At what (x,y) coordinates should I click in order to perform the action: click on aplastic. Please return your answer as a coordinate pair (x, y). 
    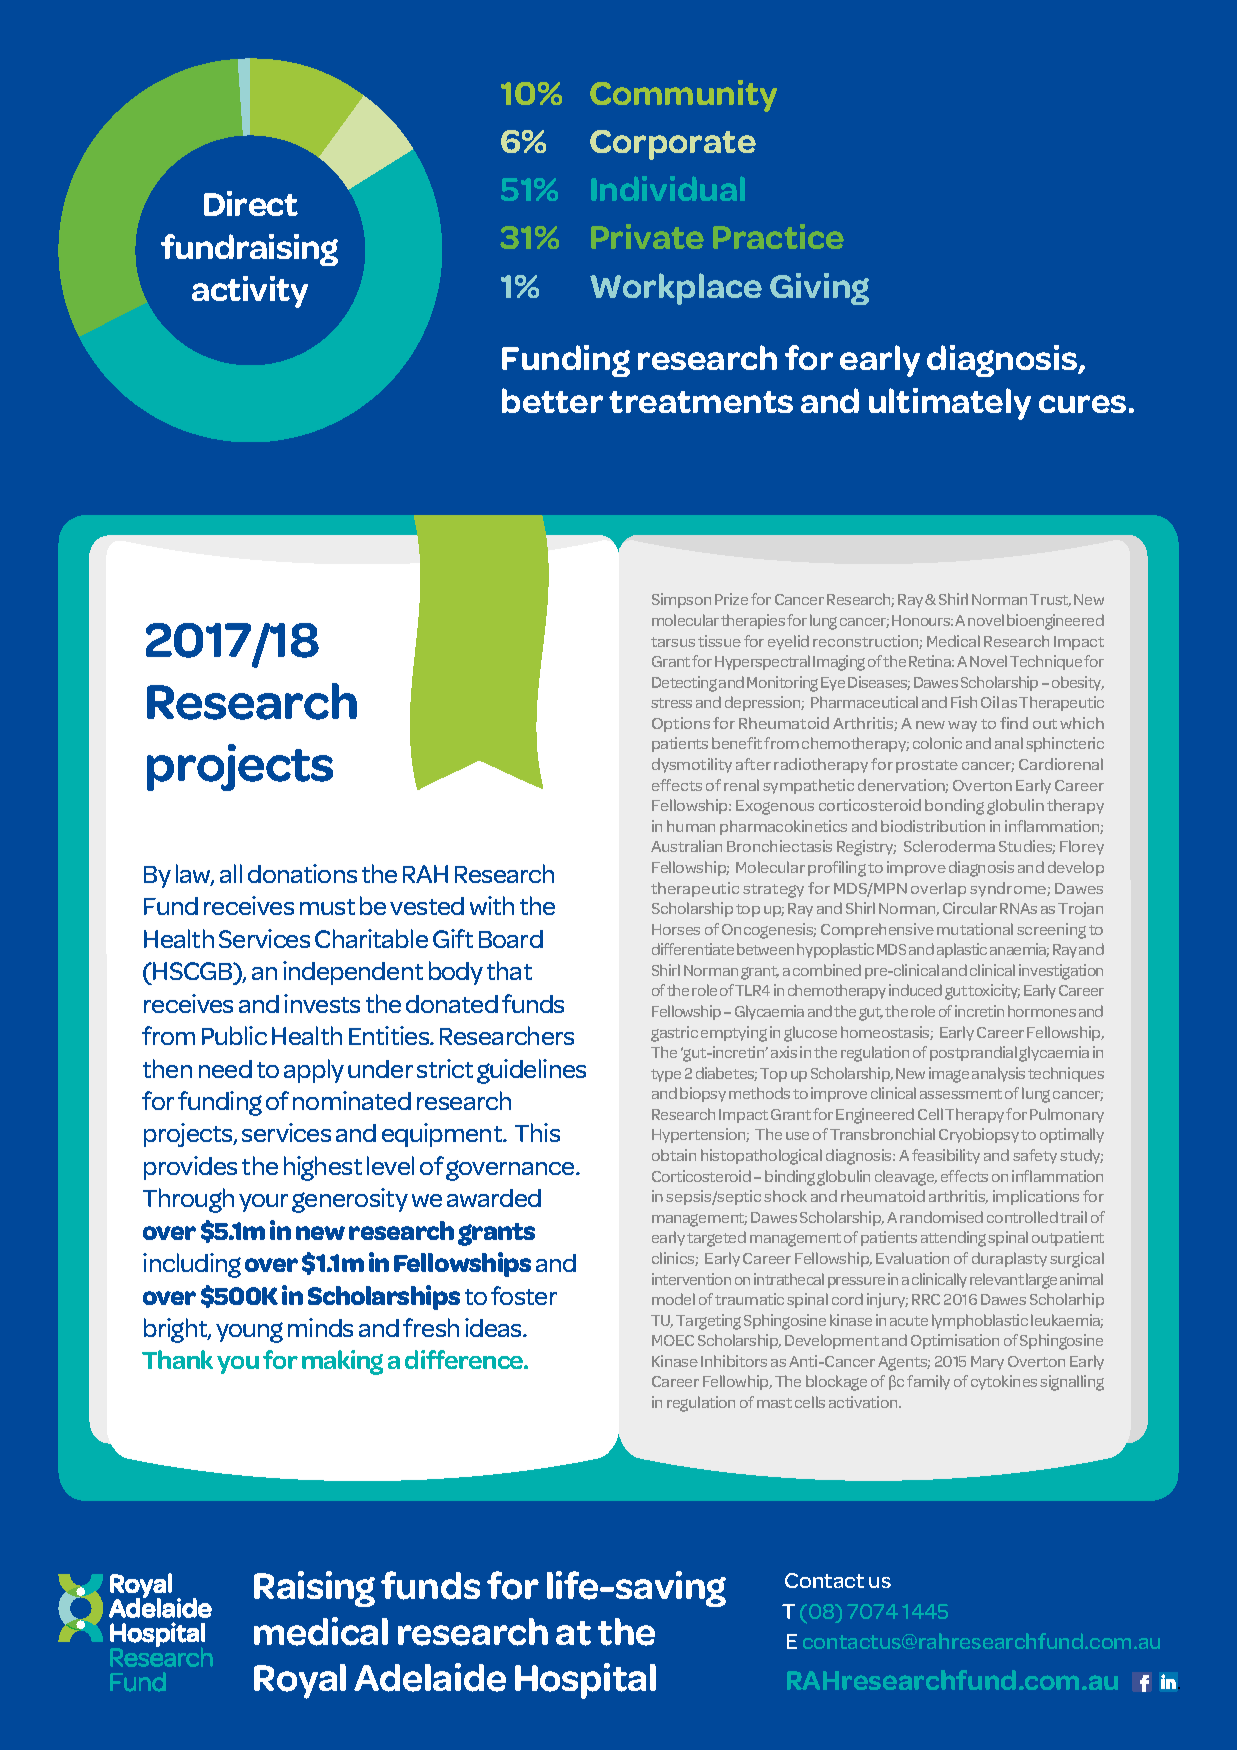
    Looking at the image, I should click on (962, 950).
